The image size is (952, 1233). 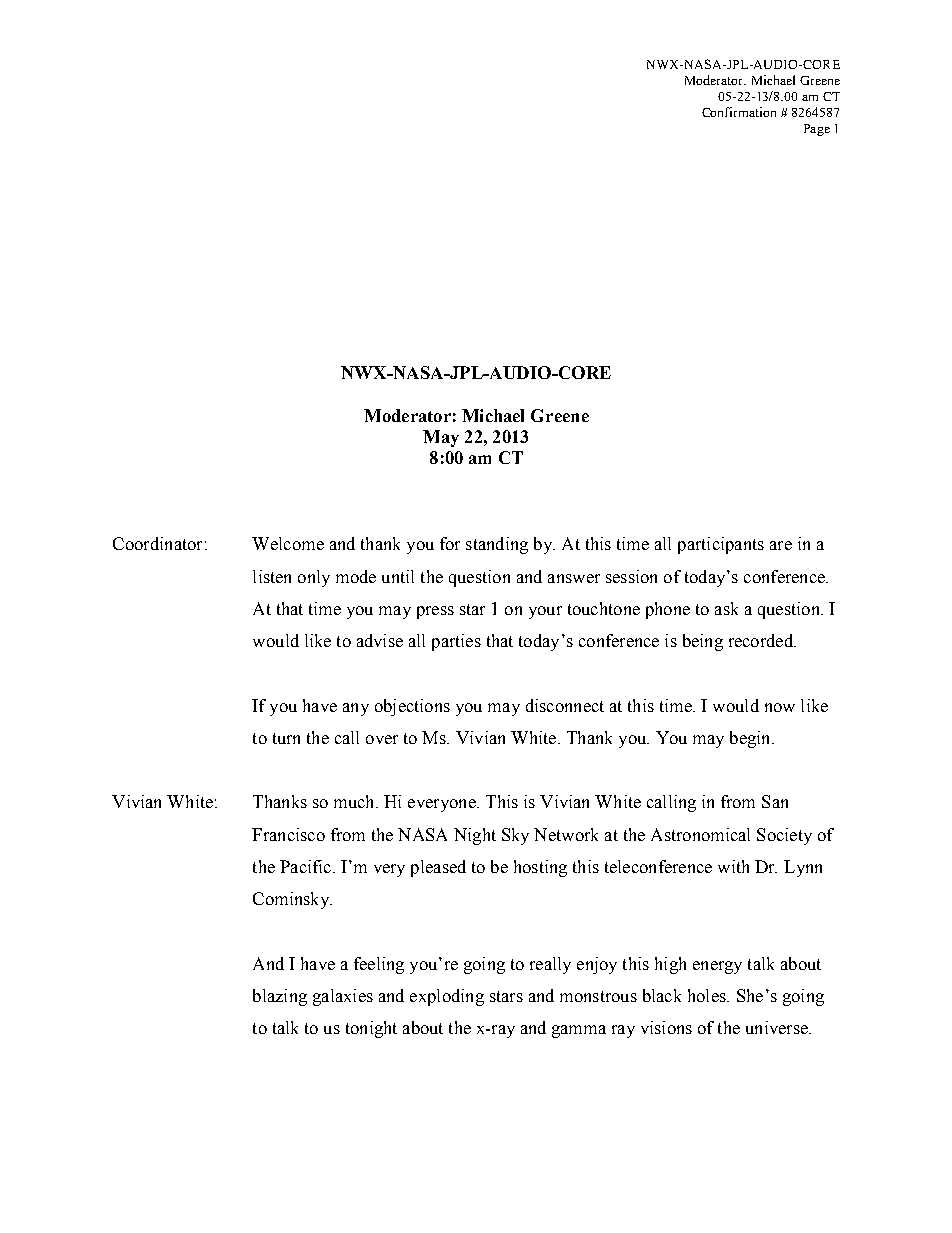 What do you see at coordinates (739, 112) in the document?
I see `Confirmation` at bounding box center [739, 112].
